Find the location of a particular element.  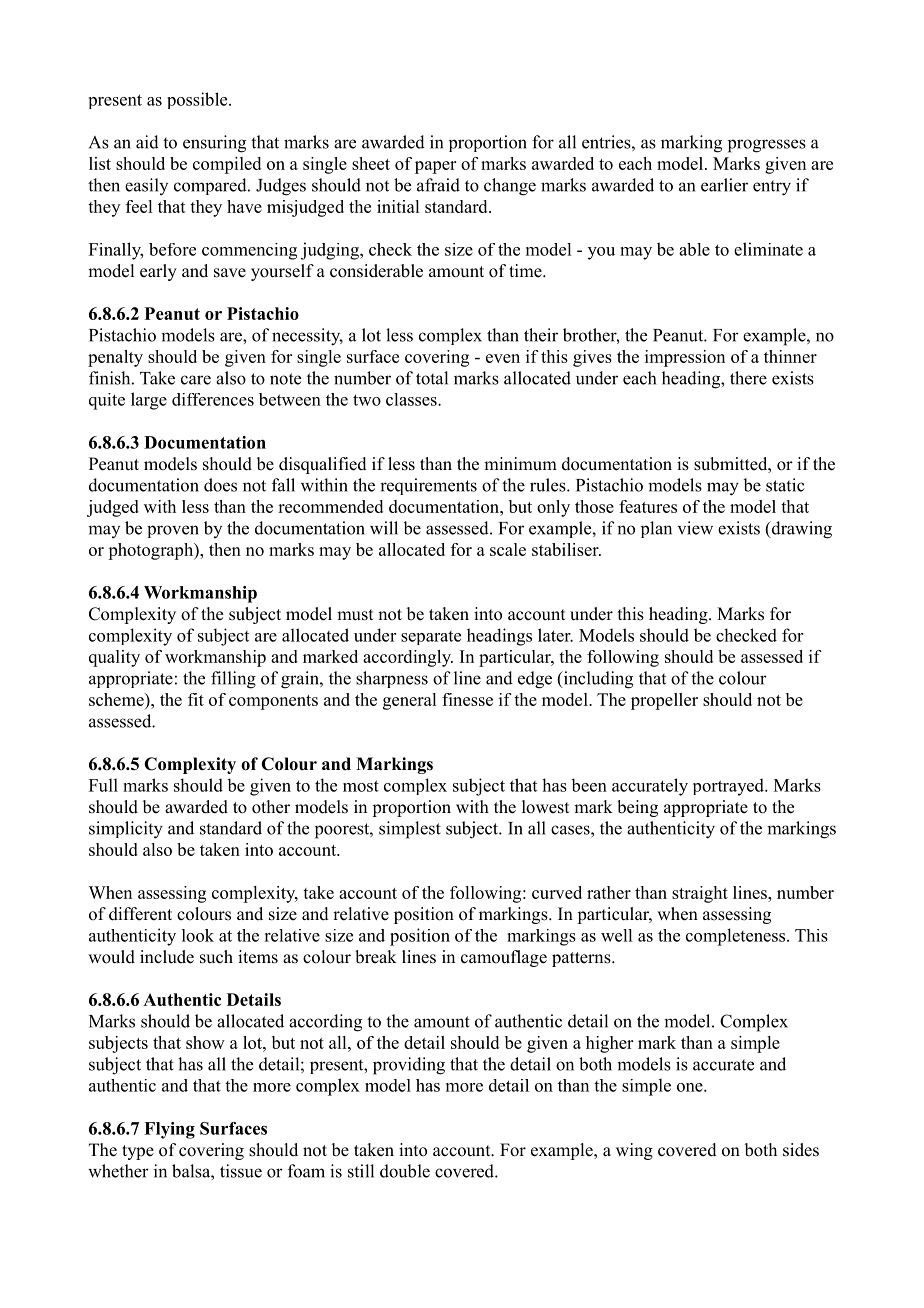

including is located at coordinates (597, 680).
